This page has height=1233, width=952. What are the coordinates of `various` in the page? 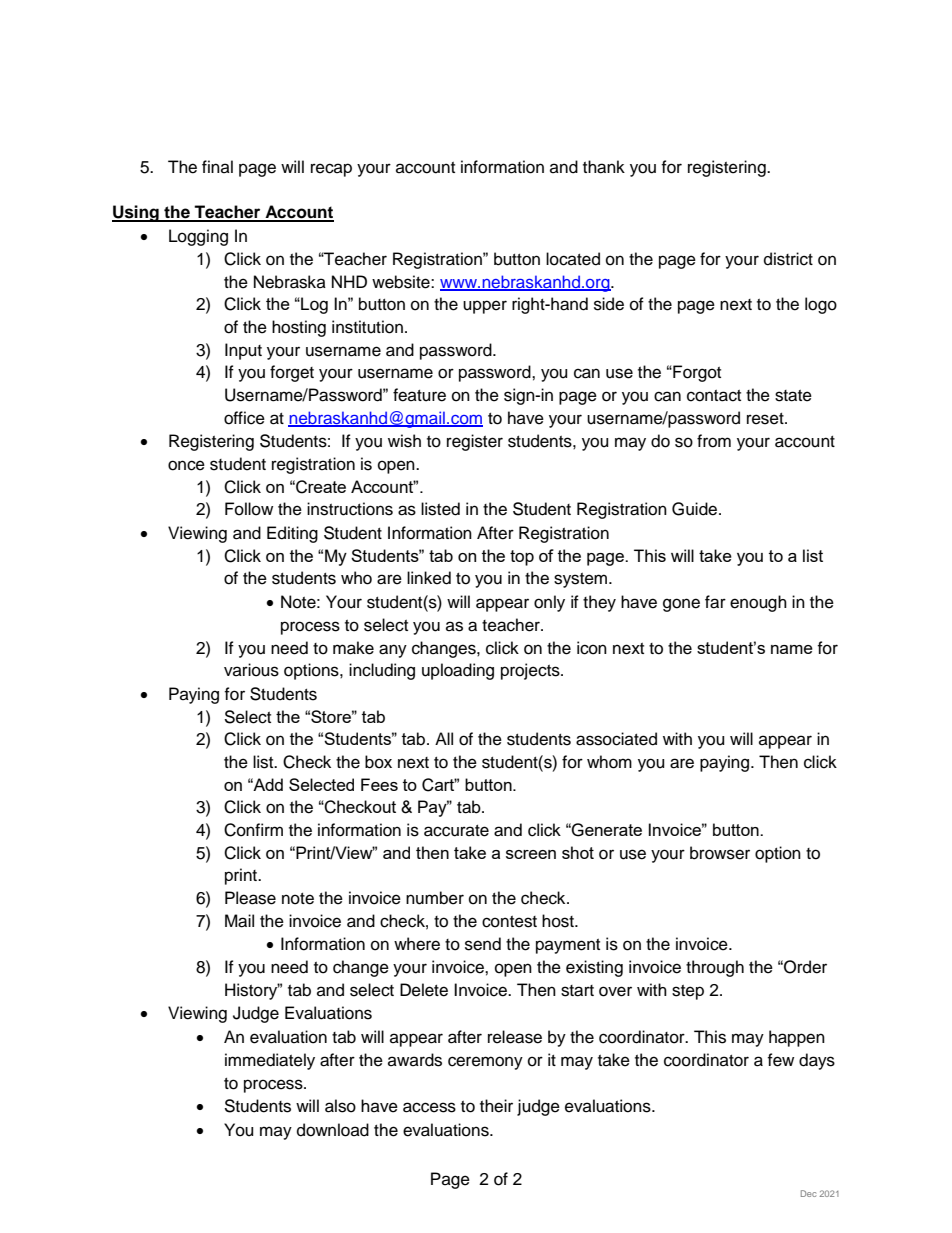 It's located at (251, 670).
